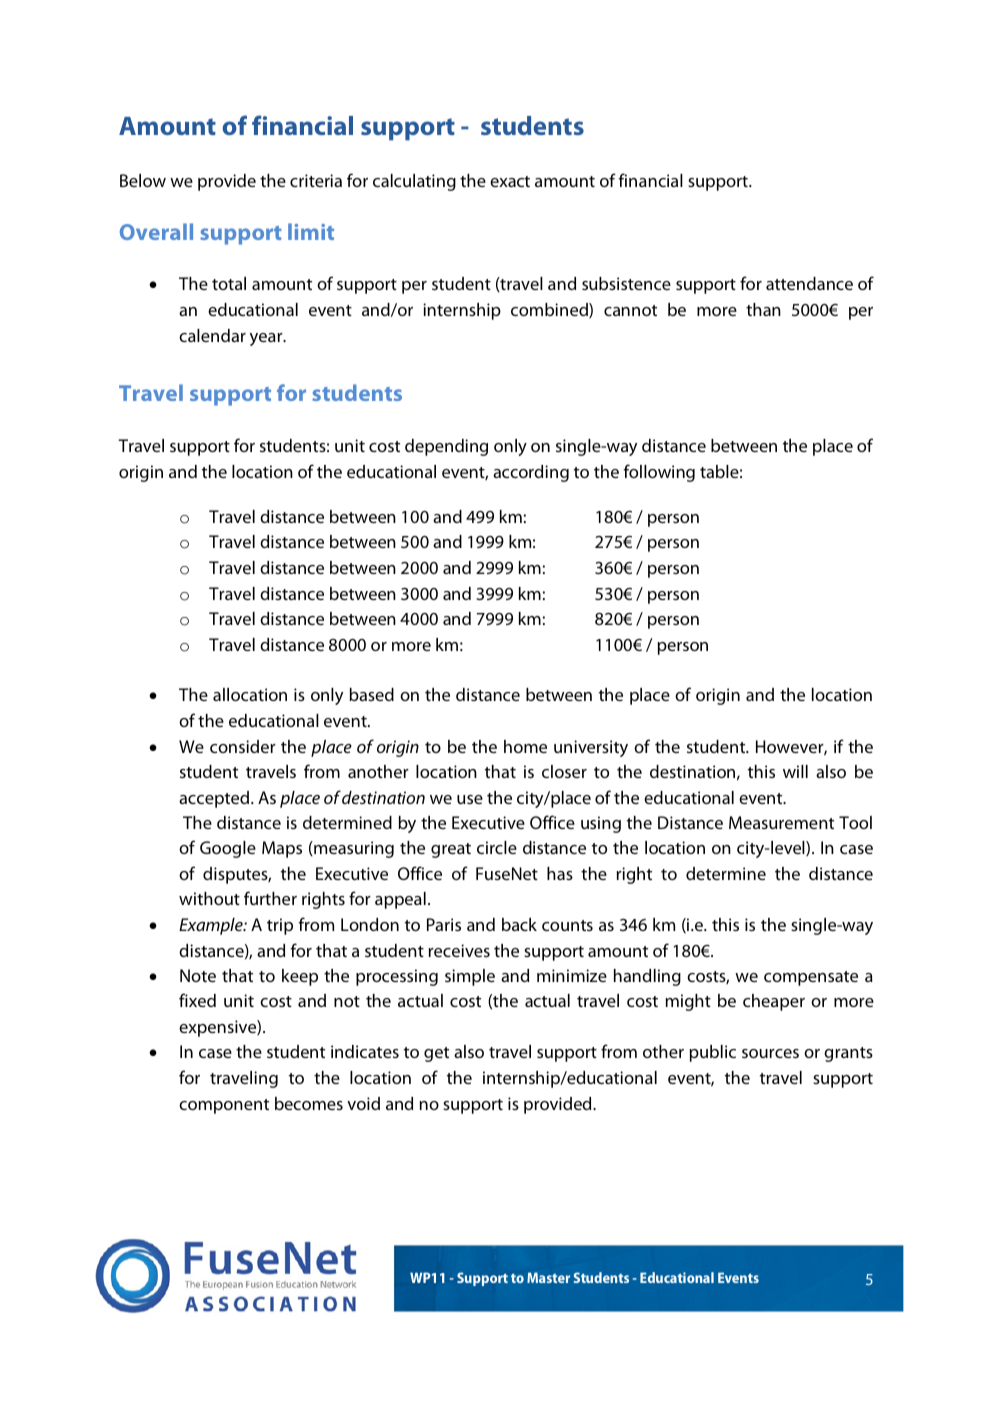 This screenshot has height=1412, width=998. What do you see at coordinates (510, 181) in the screenshot?
I see `exact` at bounding box center [510, 181].
